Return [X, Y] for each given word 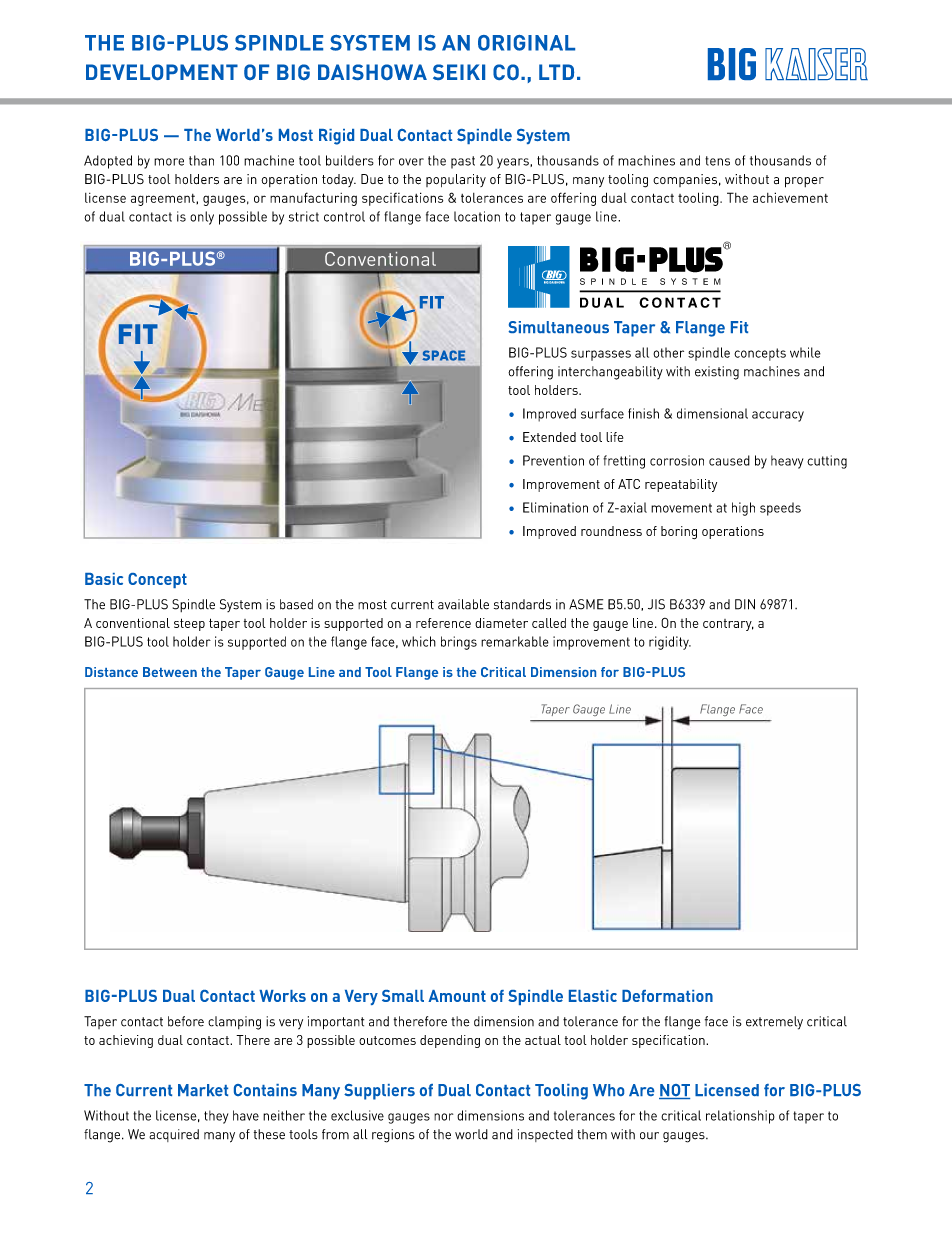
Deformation [667, 996]
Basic [104, 579]
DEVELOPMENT [162, 72]
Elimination [555, 507]
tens [717, 161]
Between [170, 672]
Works [282, 996]
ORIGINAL [526, 43]
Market [203, 1090]
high [743, 509]
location [477, 216]
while [805, 352]
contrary [728, 625]
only [202, 218]
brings [459, 643]
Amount [457, 996]
